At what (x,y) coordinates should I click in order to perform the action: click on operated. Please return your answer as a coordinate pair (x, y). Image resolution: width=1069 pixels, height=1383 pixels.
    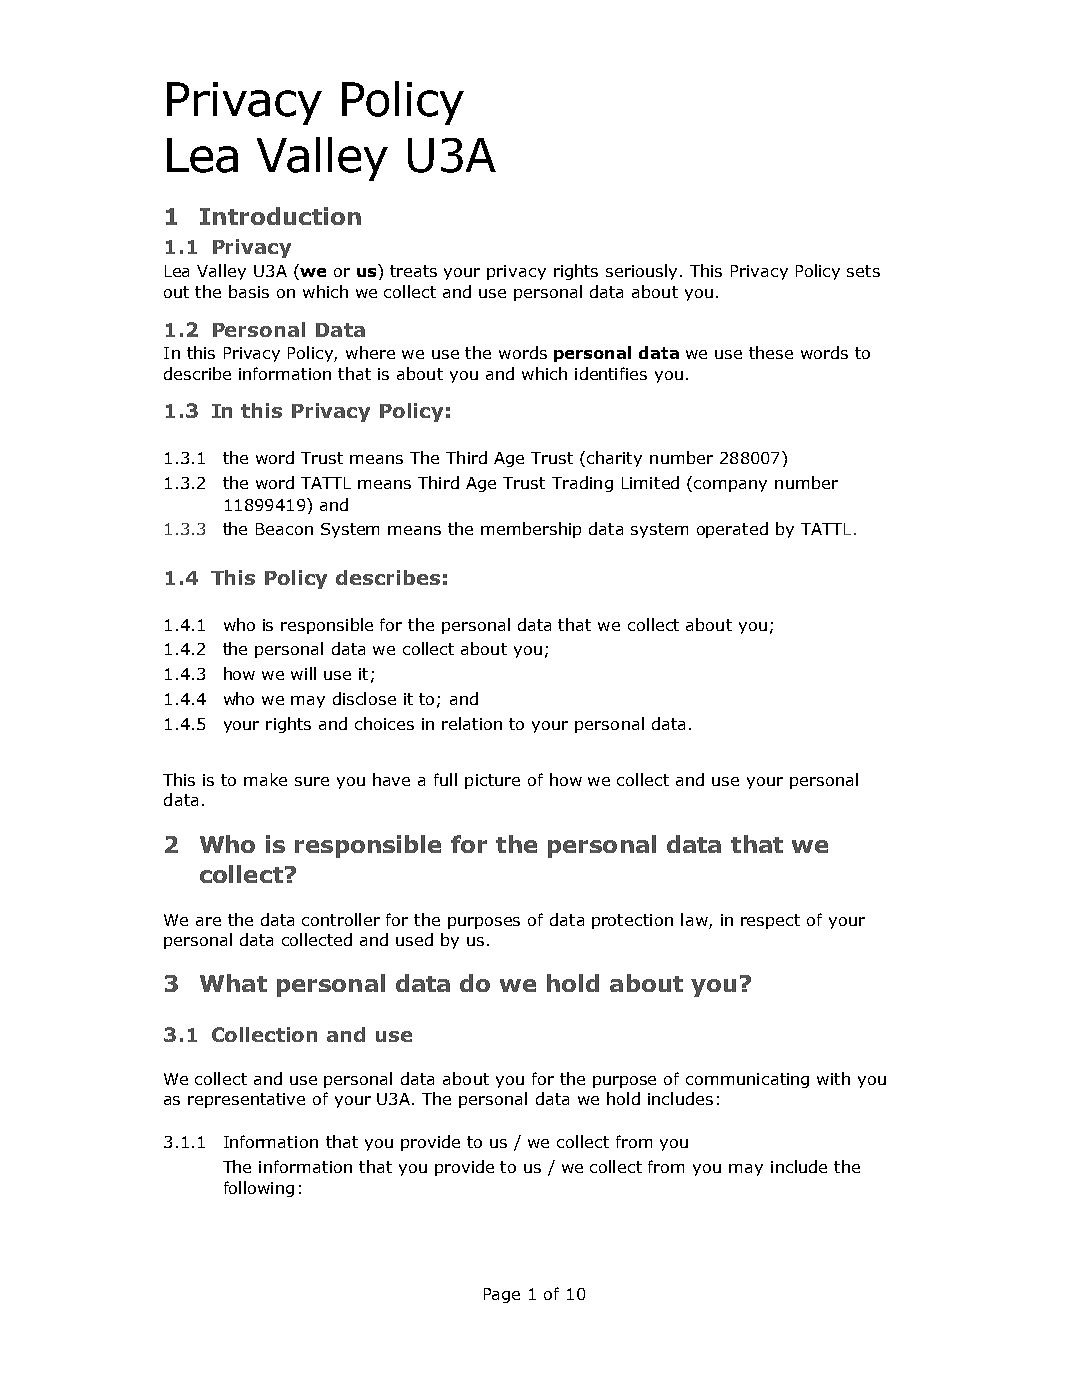
    Looking at the image, I should click on (732, 530).
